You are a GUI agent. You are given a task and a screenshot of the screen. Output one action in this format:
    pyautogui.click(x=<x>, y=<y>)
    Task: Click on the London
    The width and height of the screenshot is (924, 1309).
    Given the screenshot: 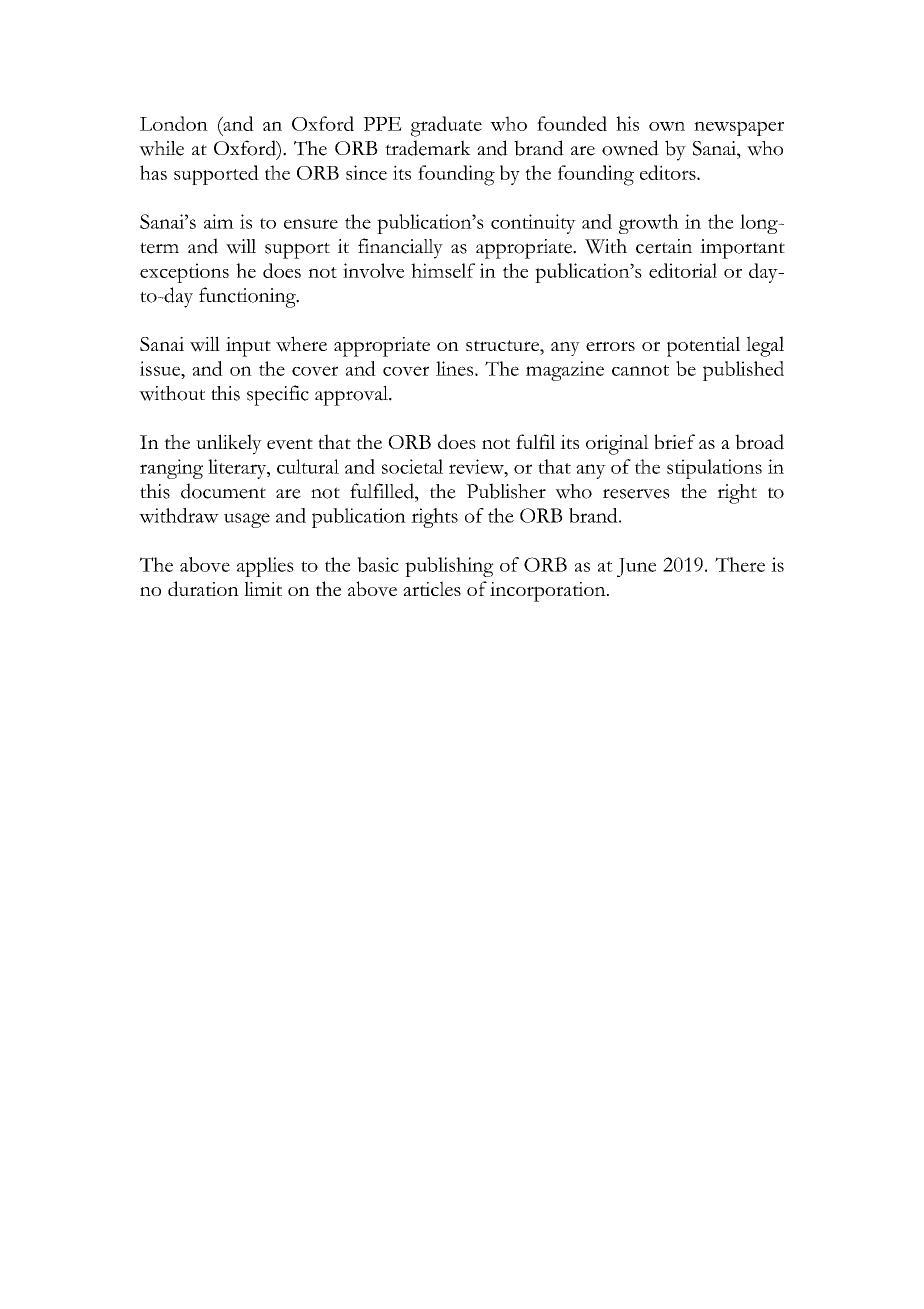 What is the action you would take?
    pyautogui.click(x=174, y=123)
